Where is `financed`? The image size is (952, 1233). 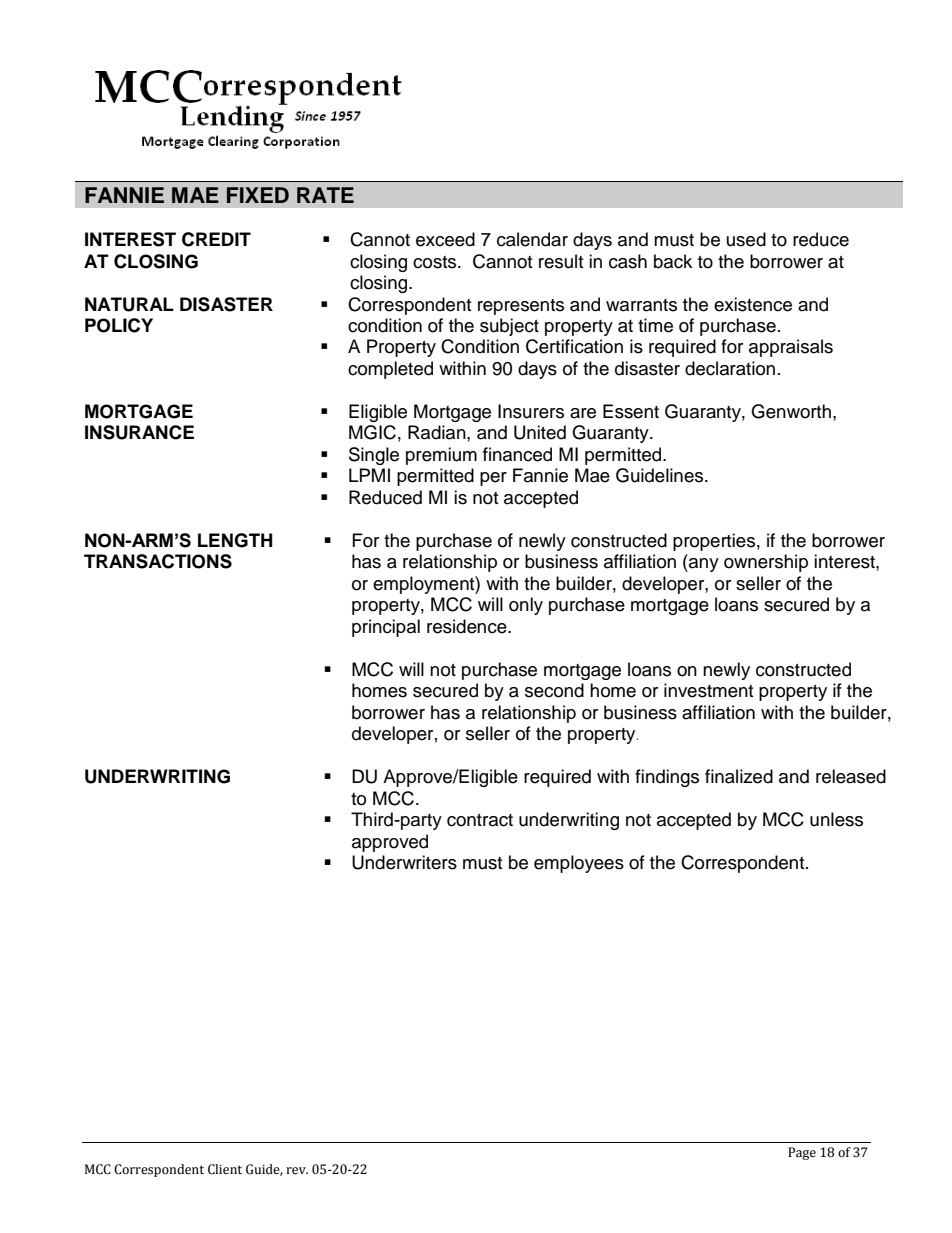
financed is located at coordinates (517, 454).
